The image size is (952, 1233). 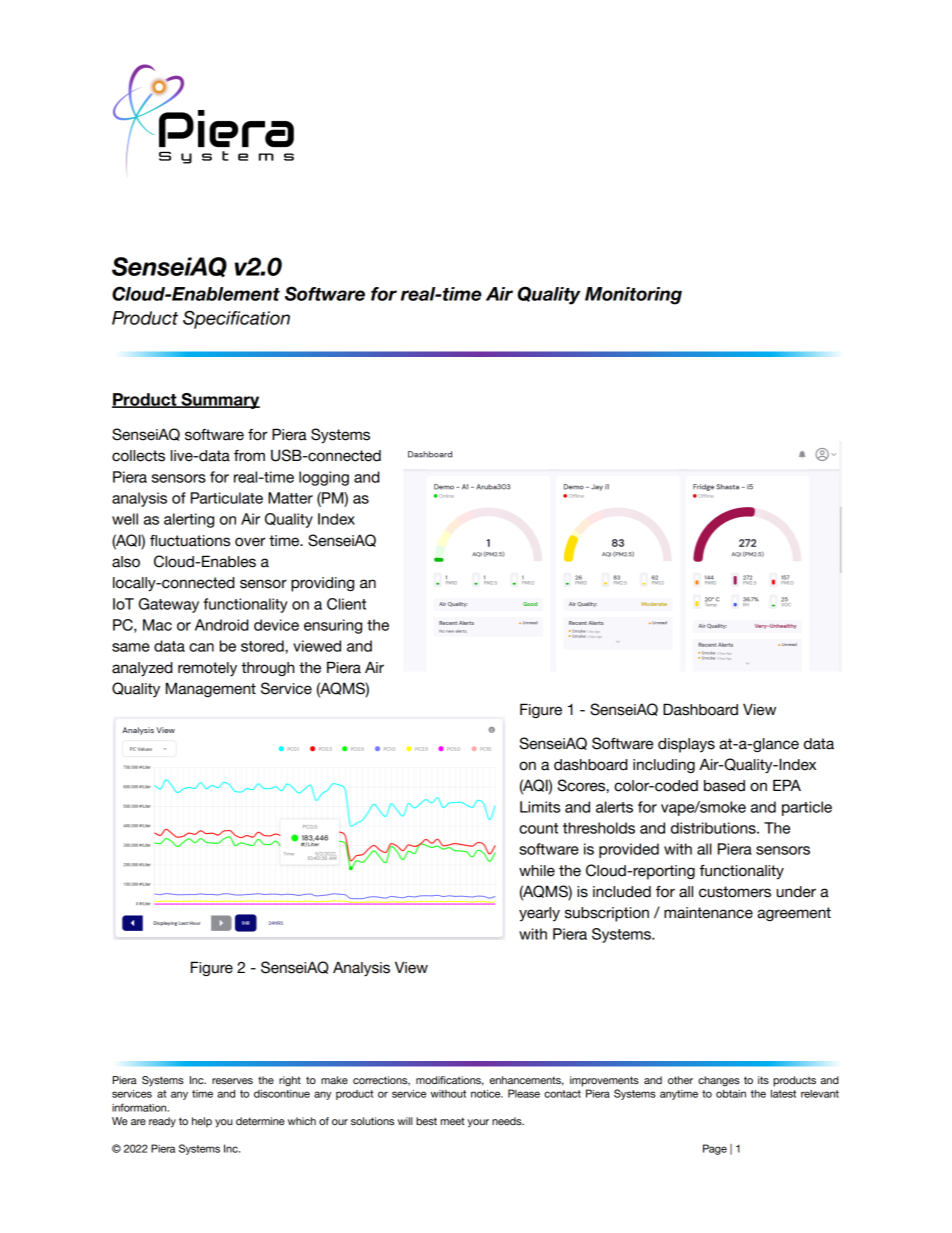 What do you see at coordinates (664, 766) in the document?
I see `including` at bounding box center [664, 766].
